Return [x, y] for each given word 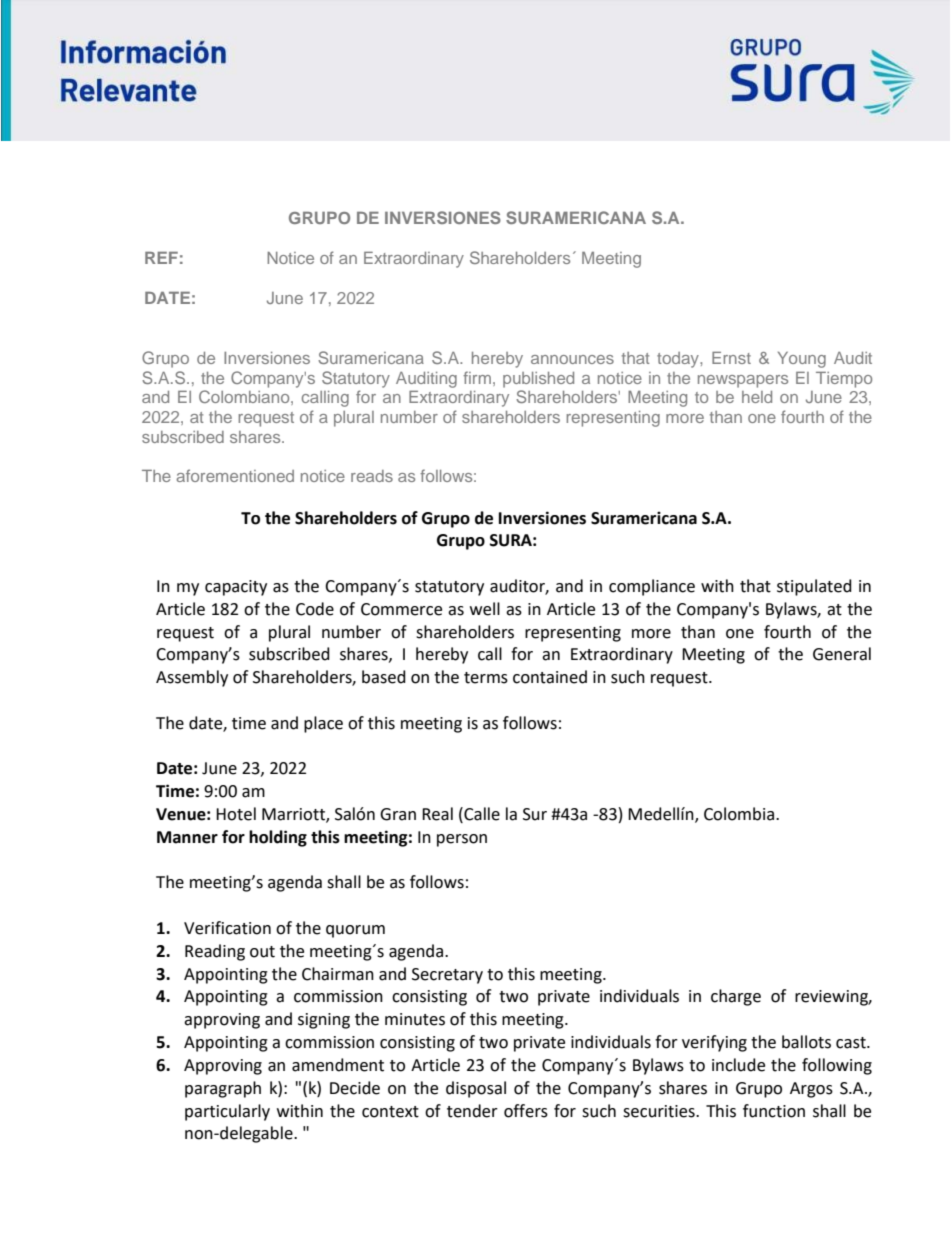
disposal [476, 1089]
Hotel [236, 814]
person [462, 840]
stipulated [814, 587]
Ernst [731, 357]
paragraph [223, 1089]
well [485, 609]
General [842, 654]
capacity [236, 588]
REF [161, 258]
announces [572, 359]
